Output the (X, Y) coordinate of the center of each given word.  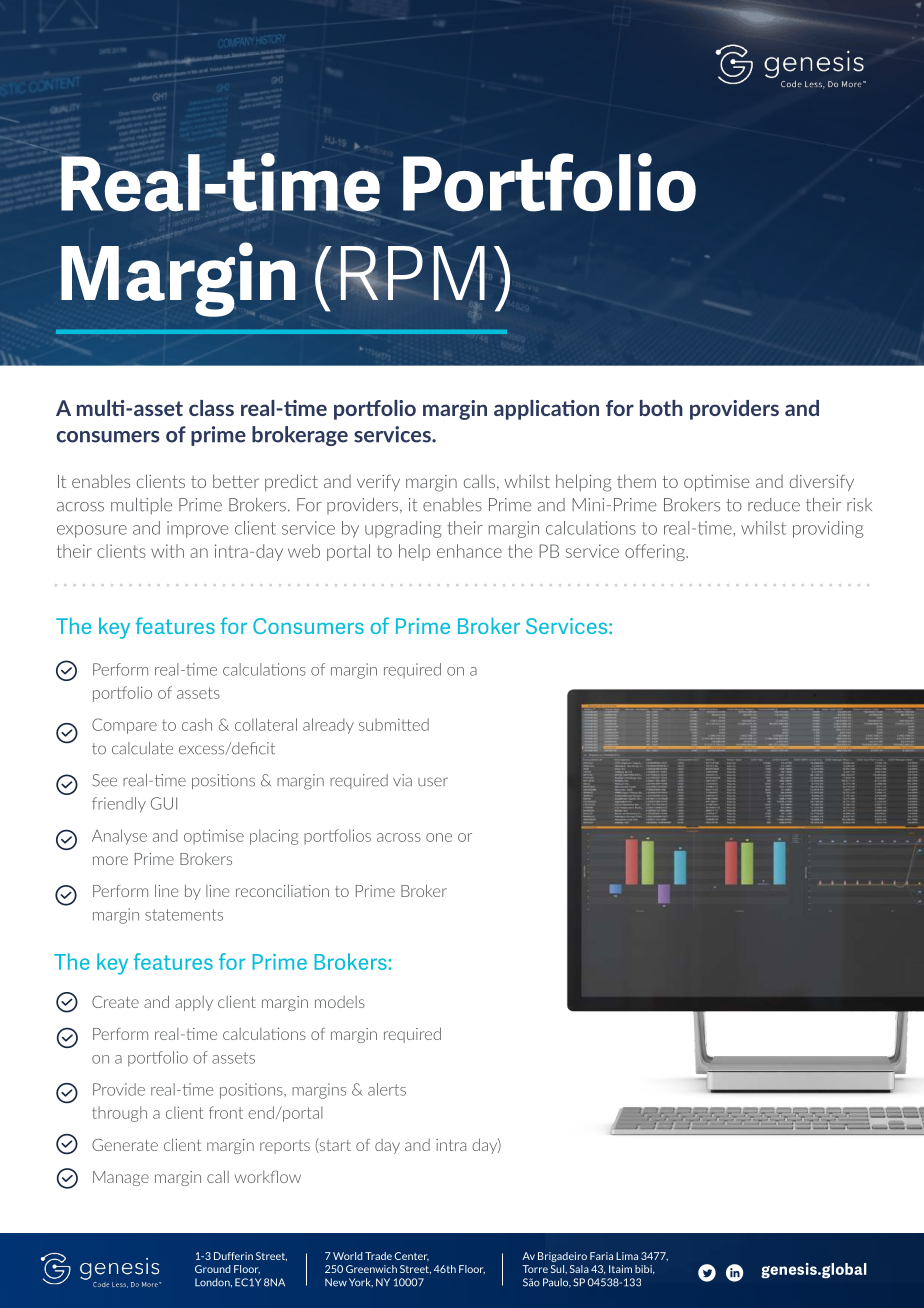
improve (197, 529)
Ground (212, 1269)
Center (412, 1256)
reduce (774, 505)
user (433, 782)
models (340, 1002)
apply (194, 1003)
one (439, 837)
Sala (579, 1269)
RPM (411, 273)
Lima (627, 1256)
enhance (469, 551)
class (211, 408)
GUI (164, 803)
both (661, 408)
